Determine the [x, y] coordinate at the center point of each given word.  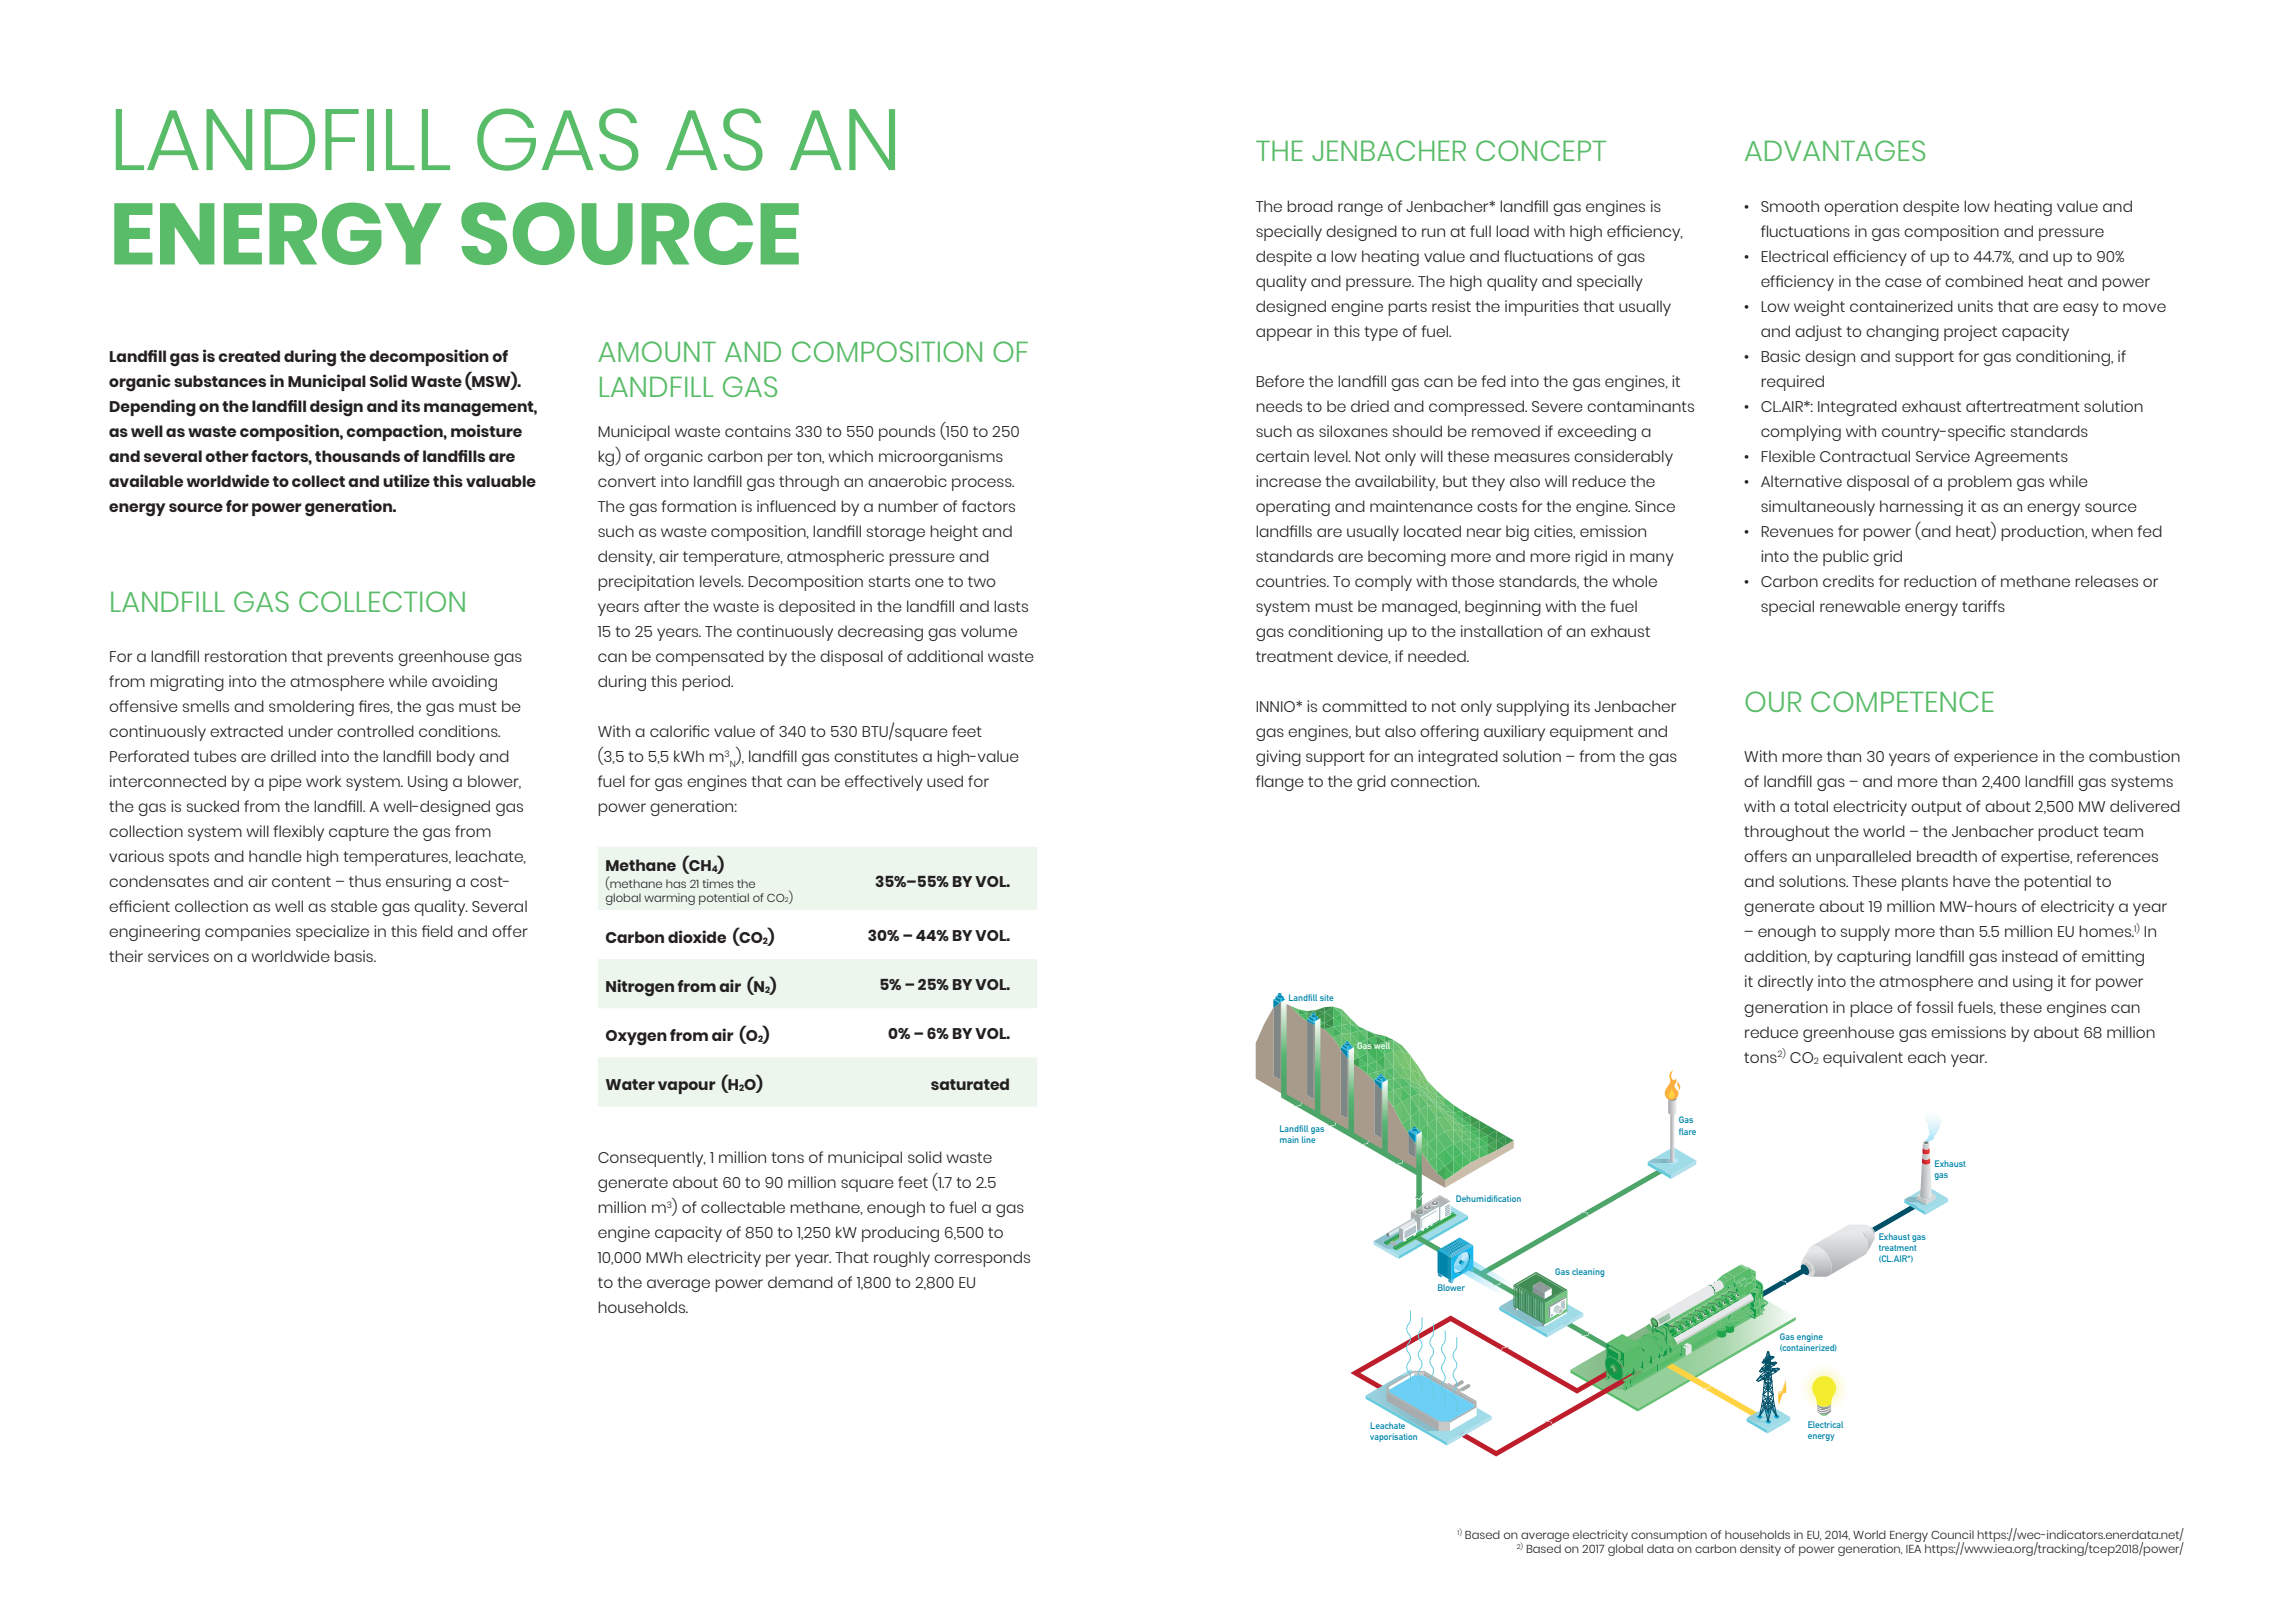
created [249, 356]
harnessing [1921, 508]
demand [800, 1282]
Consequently [652, 1159]
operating [1293, 508]
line [1308, 1139]
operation [1861, 208]
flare [1687, 1131]
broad [1310, 206]
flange [1280, 783]
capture [359, 833]
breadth [1947, 856]
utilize [406, 480]
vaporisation [1393, 1437]
